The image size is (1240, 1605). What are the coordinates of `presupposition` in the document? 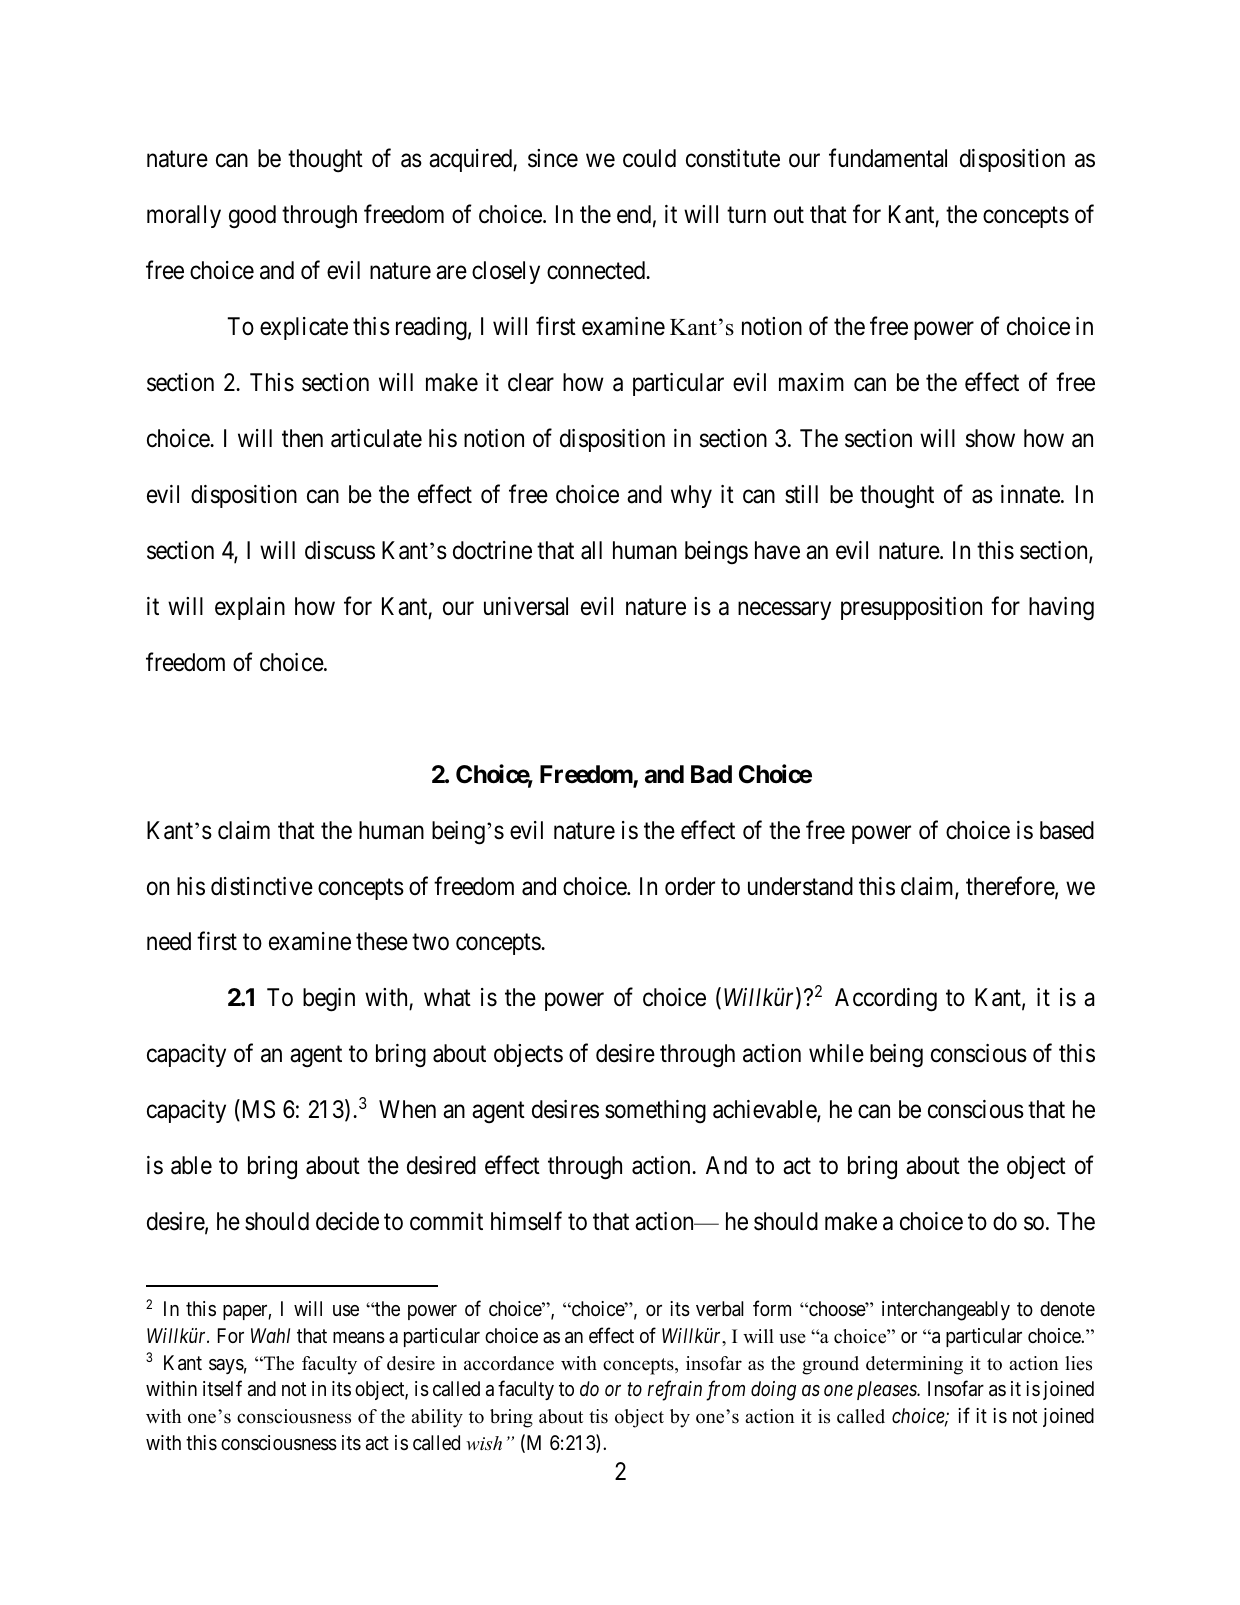 It's located at (911, 608).
